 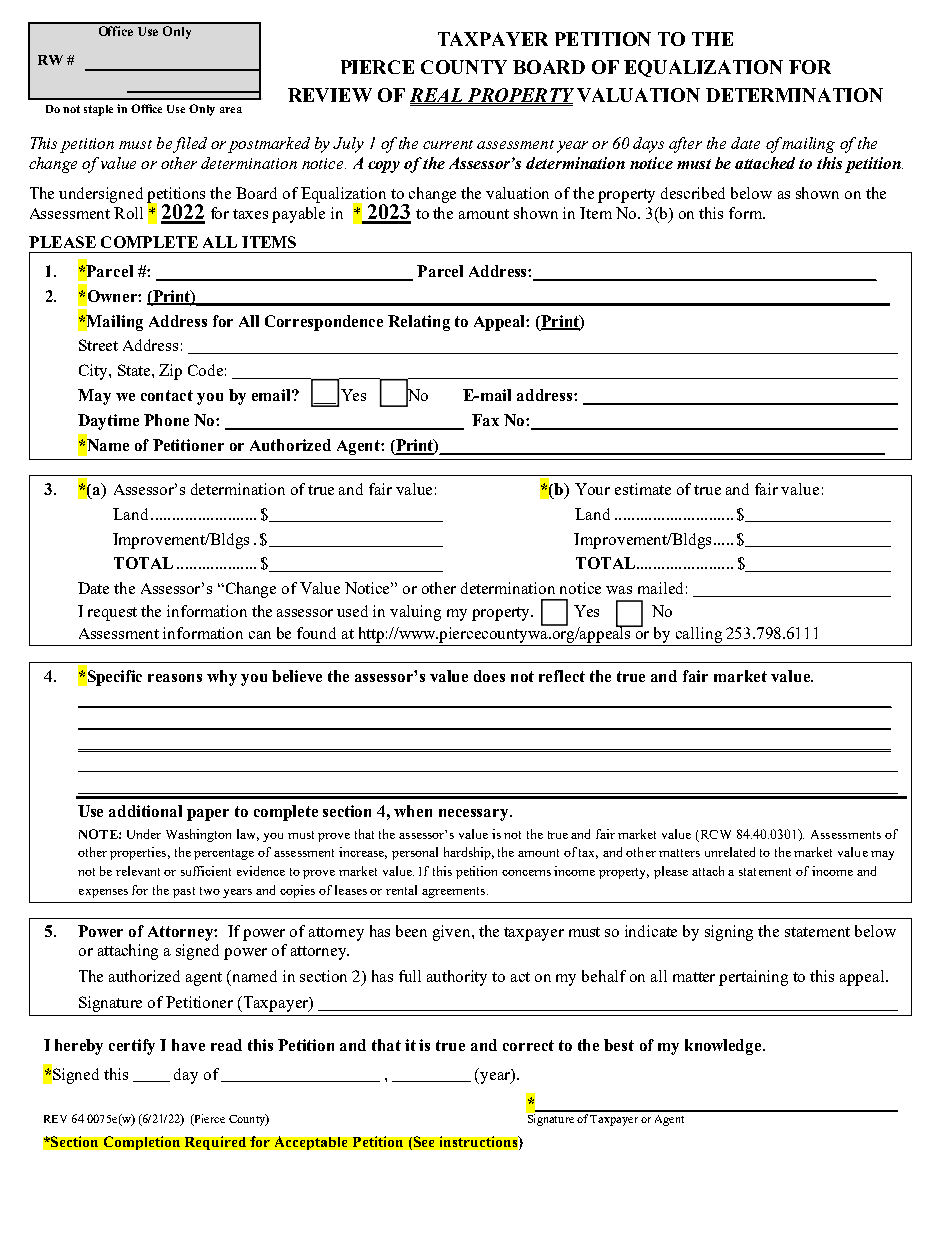 What do you see at coordinates (699, 635) in the document?
I see `calling` at bounding box center [699, 635].
